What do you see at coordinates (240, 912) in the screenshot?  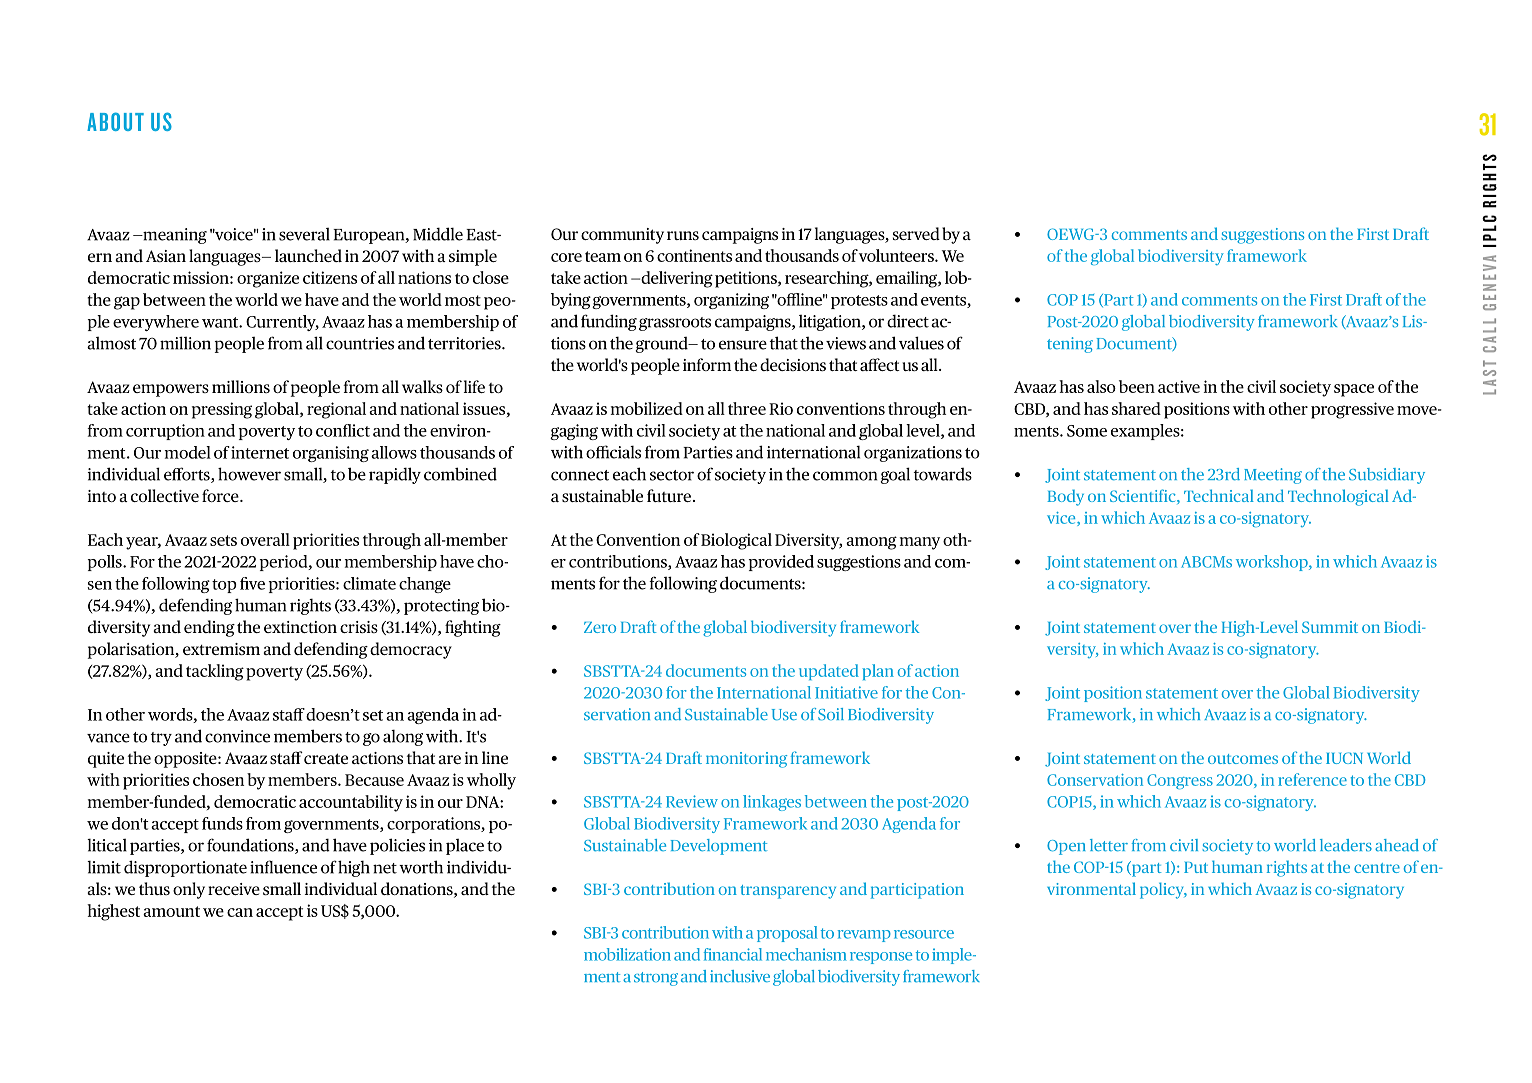 I see `can` at bounding box center [240, 912].
